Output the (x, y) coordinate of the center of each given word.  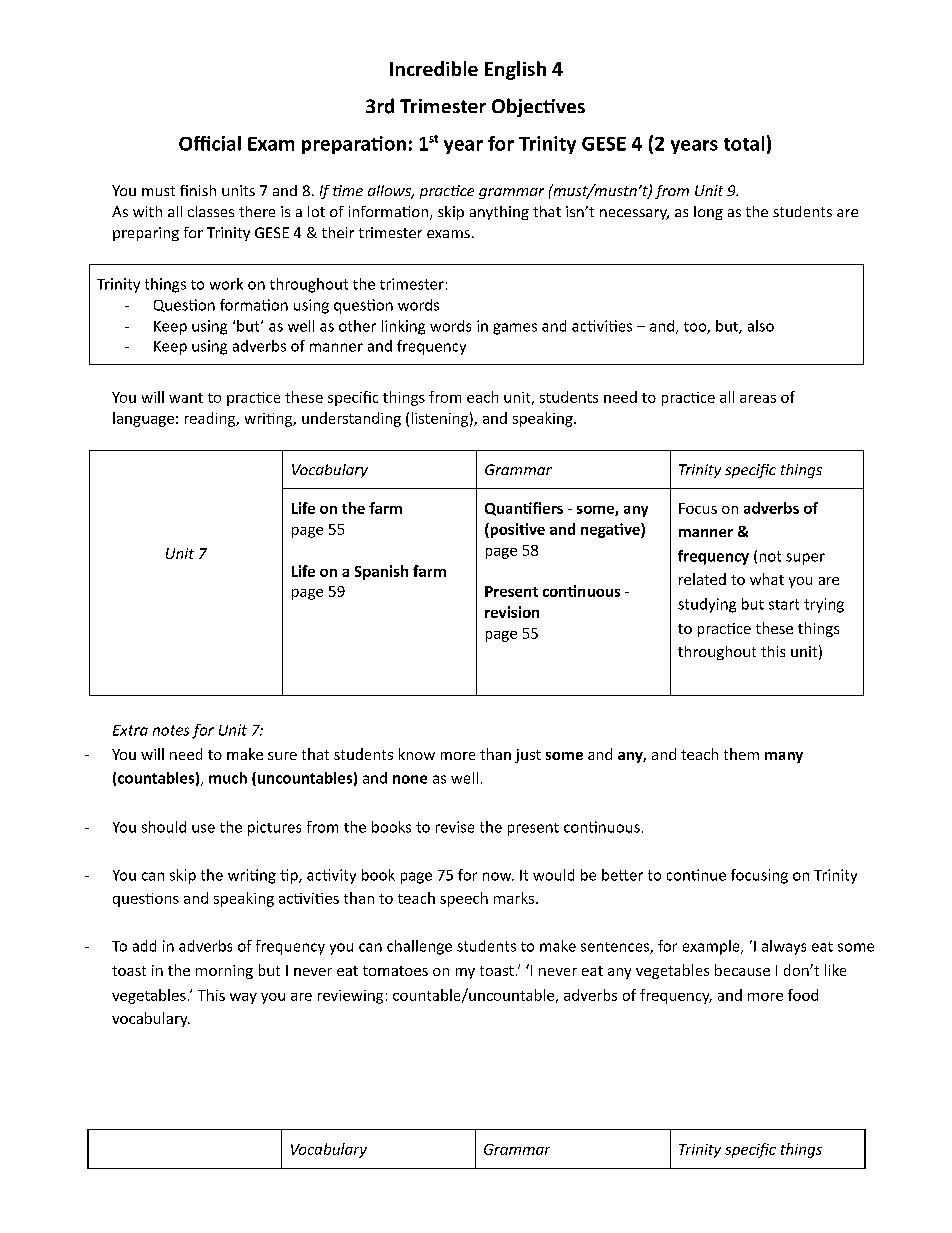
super (805, 559)
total (744, 143)
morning (224, 972)
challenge (419, 947)
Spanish (381, 572)
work (226, 284)
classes (211, 211)
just (528, 756)
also (761, 326)
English (515, 70)
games (515, 329)
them (741, 754)
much (228, 778)
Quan (504, 509)
